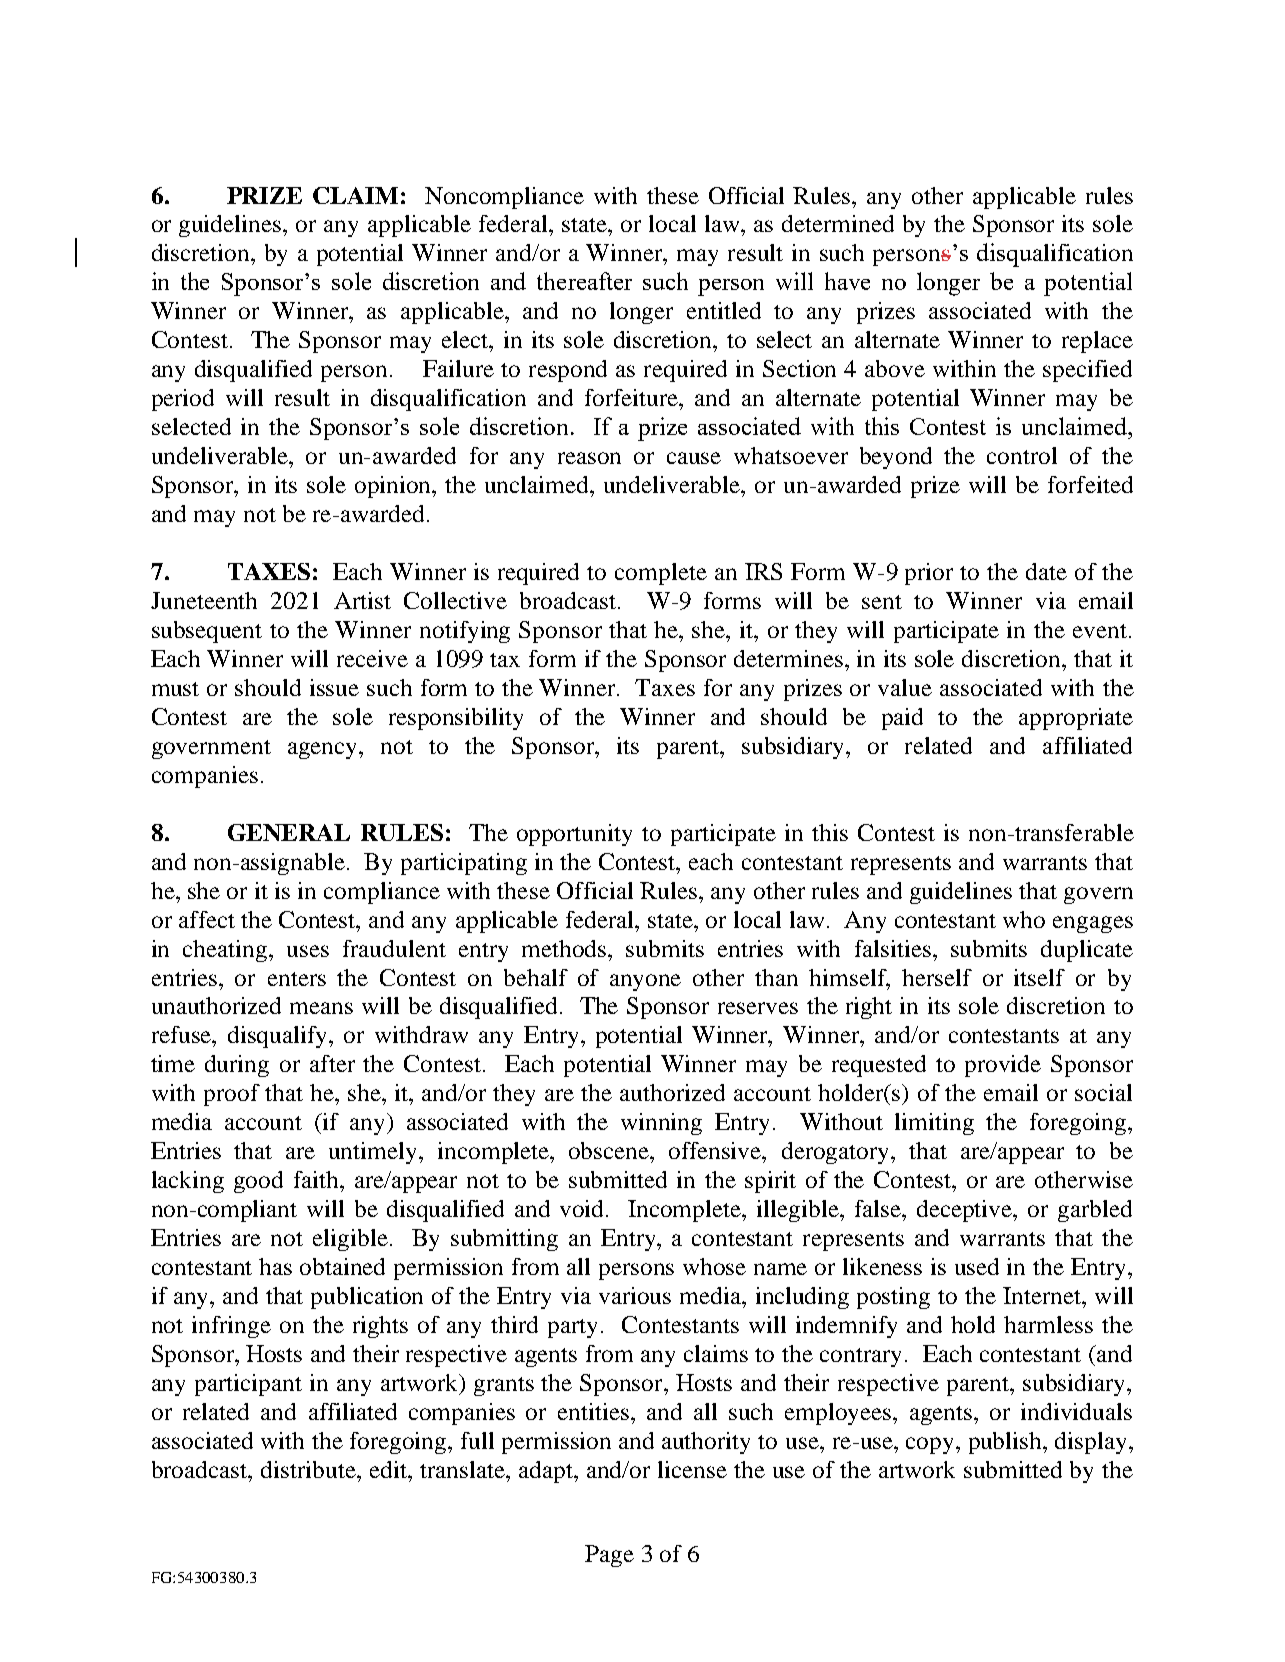 Image resolution: width=1285 pixels, height=1662 pixels. What do you see at coordinates (574, 835) in the screenshot?
I see `opportunity` at bounding box center [574, 835].
